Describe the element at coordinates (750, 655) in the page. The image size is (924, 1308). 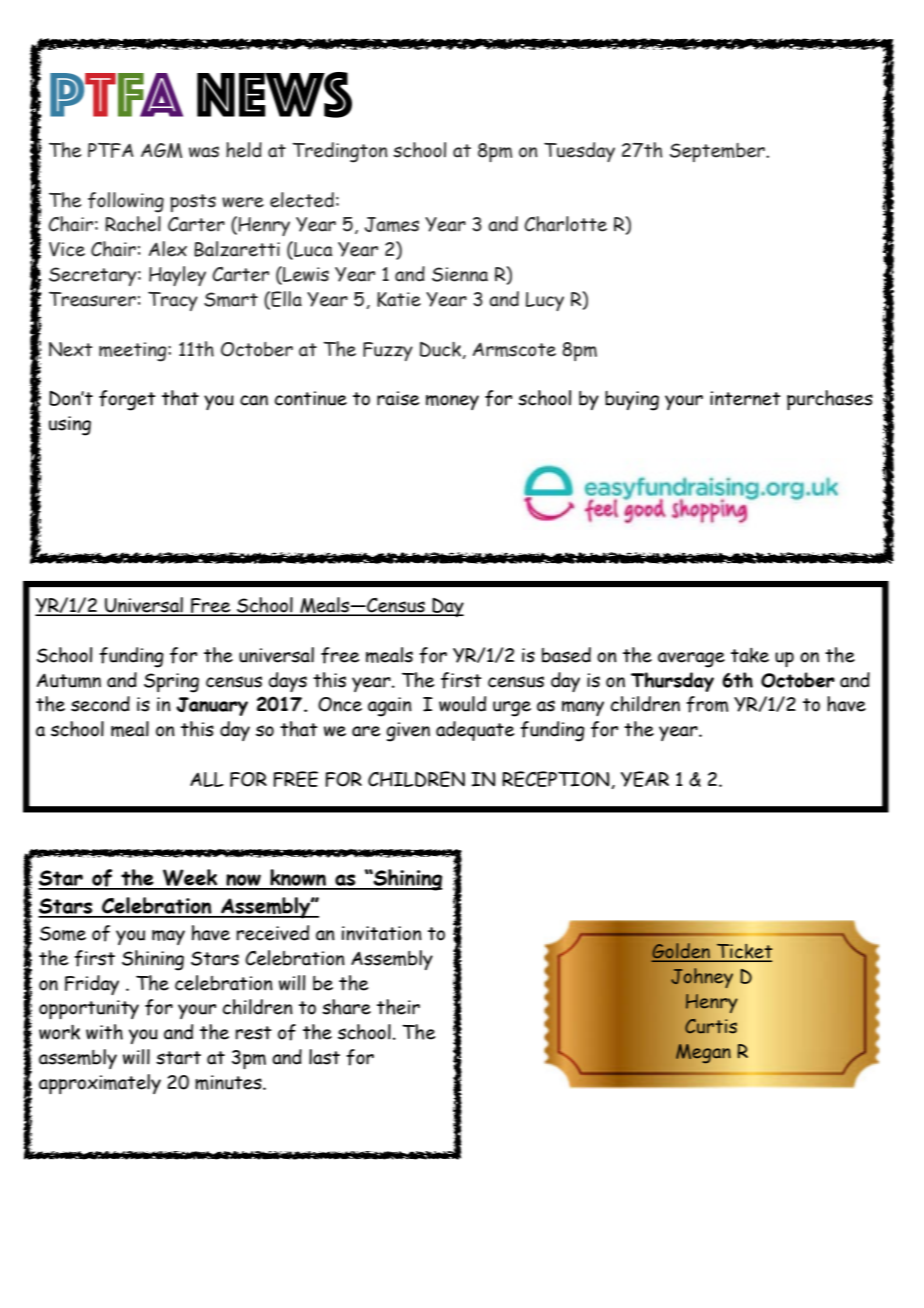
I see `take` at that location.
